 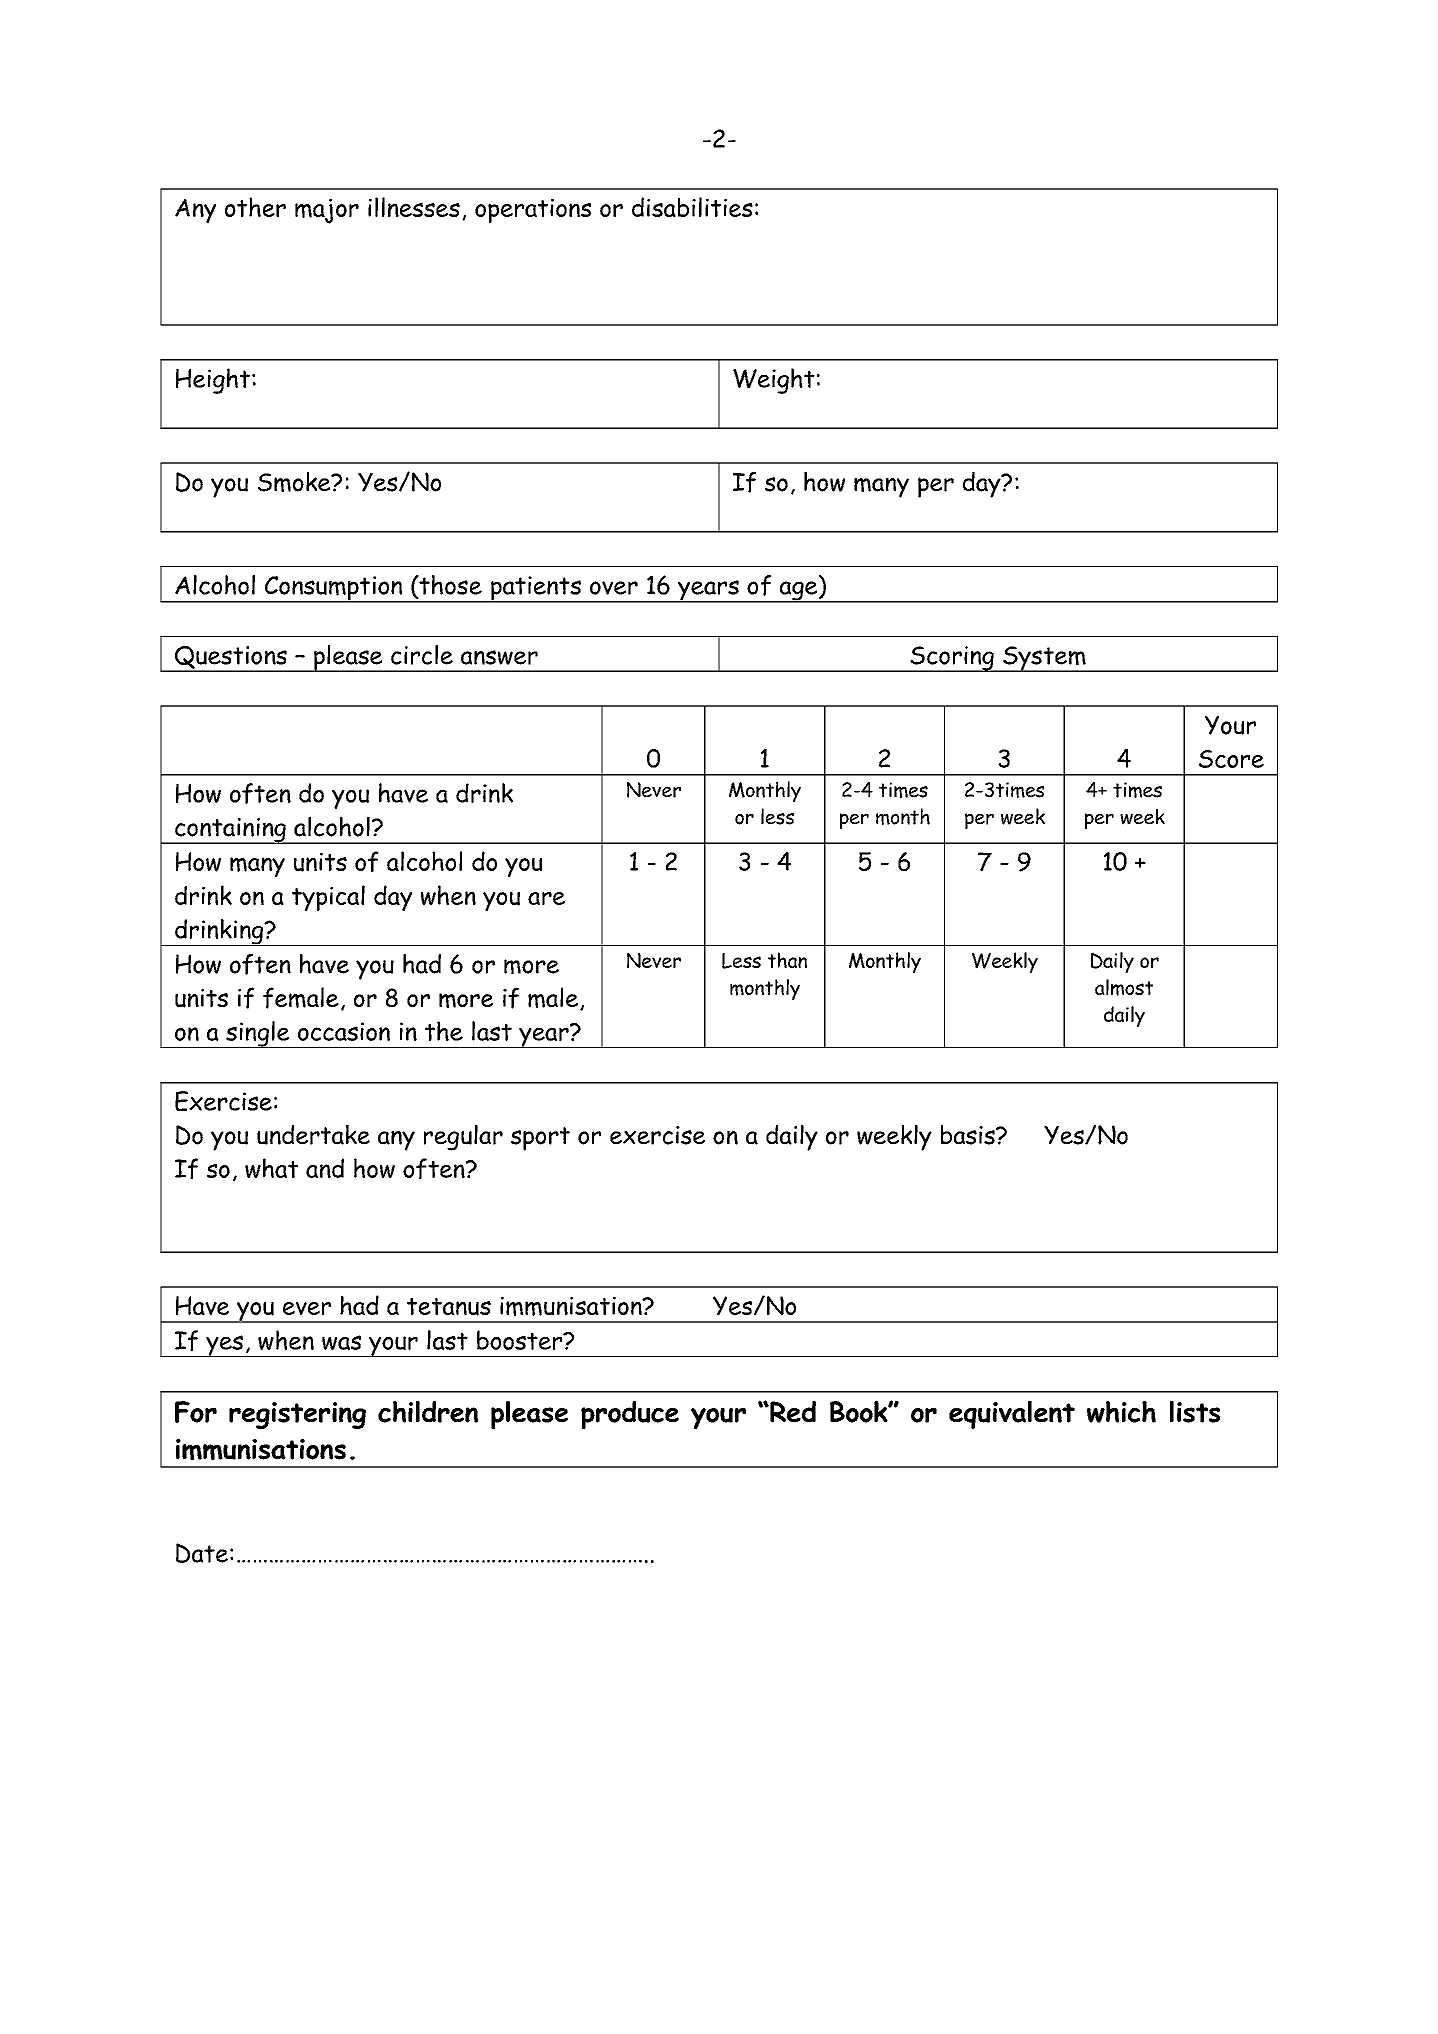 I want to click on disabilities, so click(x=692, y=207).
